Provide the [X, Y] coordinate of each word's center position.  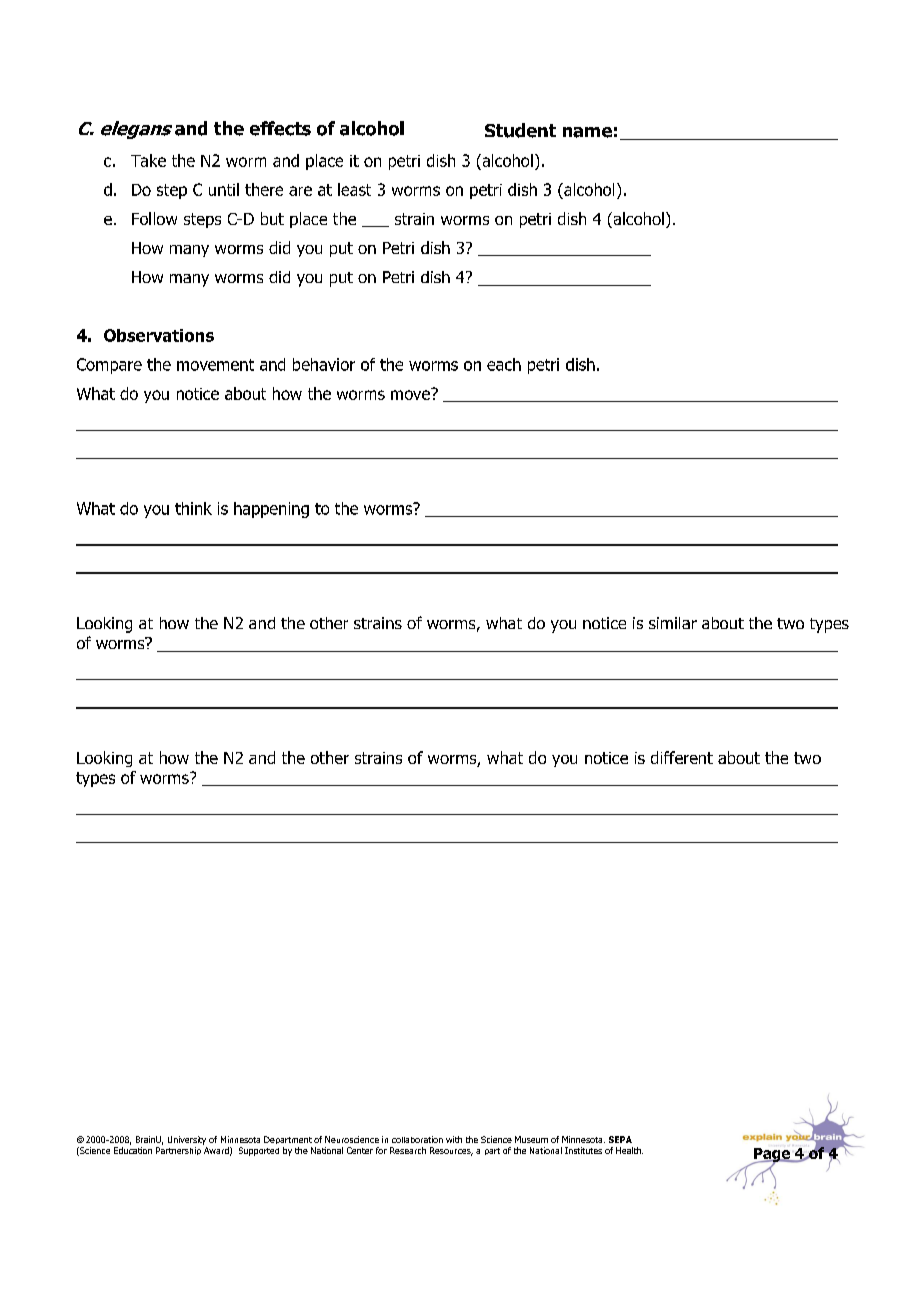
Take [148, 160]
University [187, 1140]
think [193, 508]
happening [271, 510]
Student [520, 130]
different [682, 757]
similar [673, 623]
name [587, 132]
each [504, 364]
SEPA [620, 1139]
